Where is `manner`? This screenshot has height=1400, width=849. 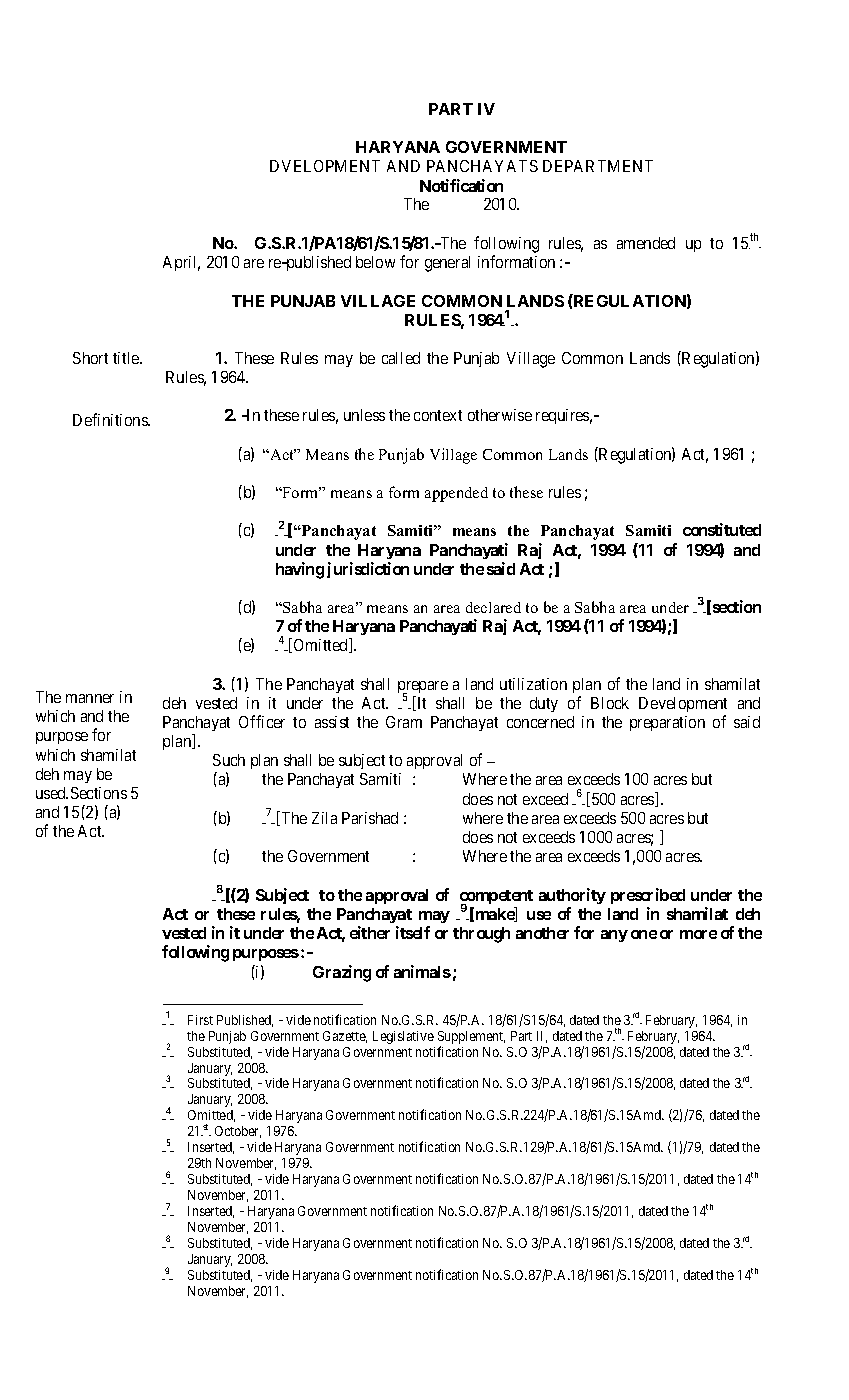
manner is located at coordinates (90, 698).
